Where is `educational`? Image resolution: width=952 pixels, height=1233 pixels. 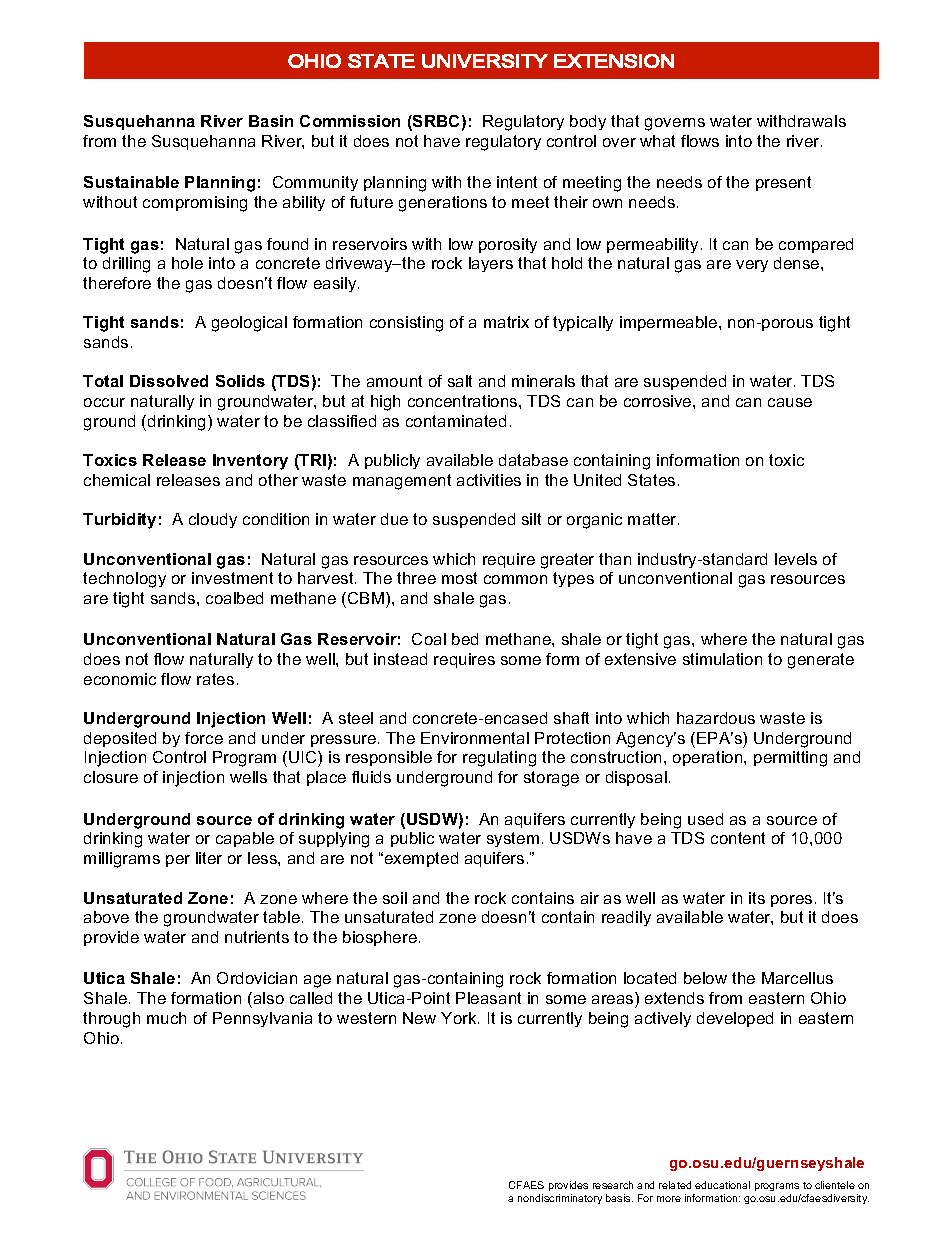
educational is located at coordinates (722, 1185).
